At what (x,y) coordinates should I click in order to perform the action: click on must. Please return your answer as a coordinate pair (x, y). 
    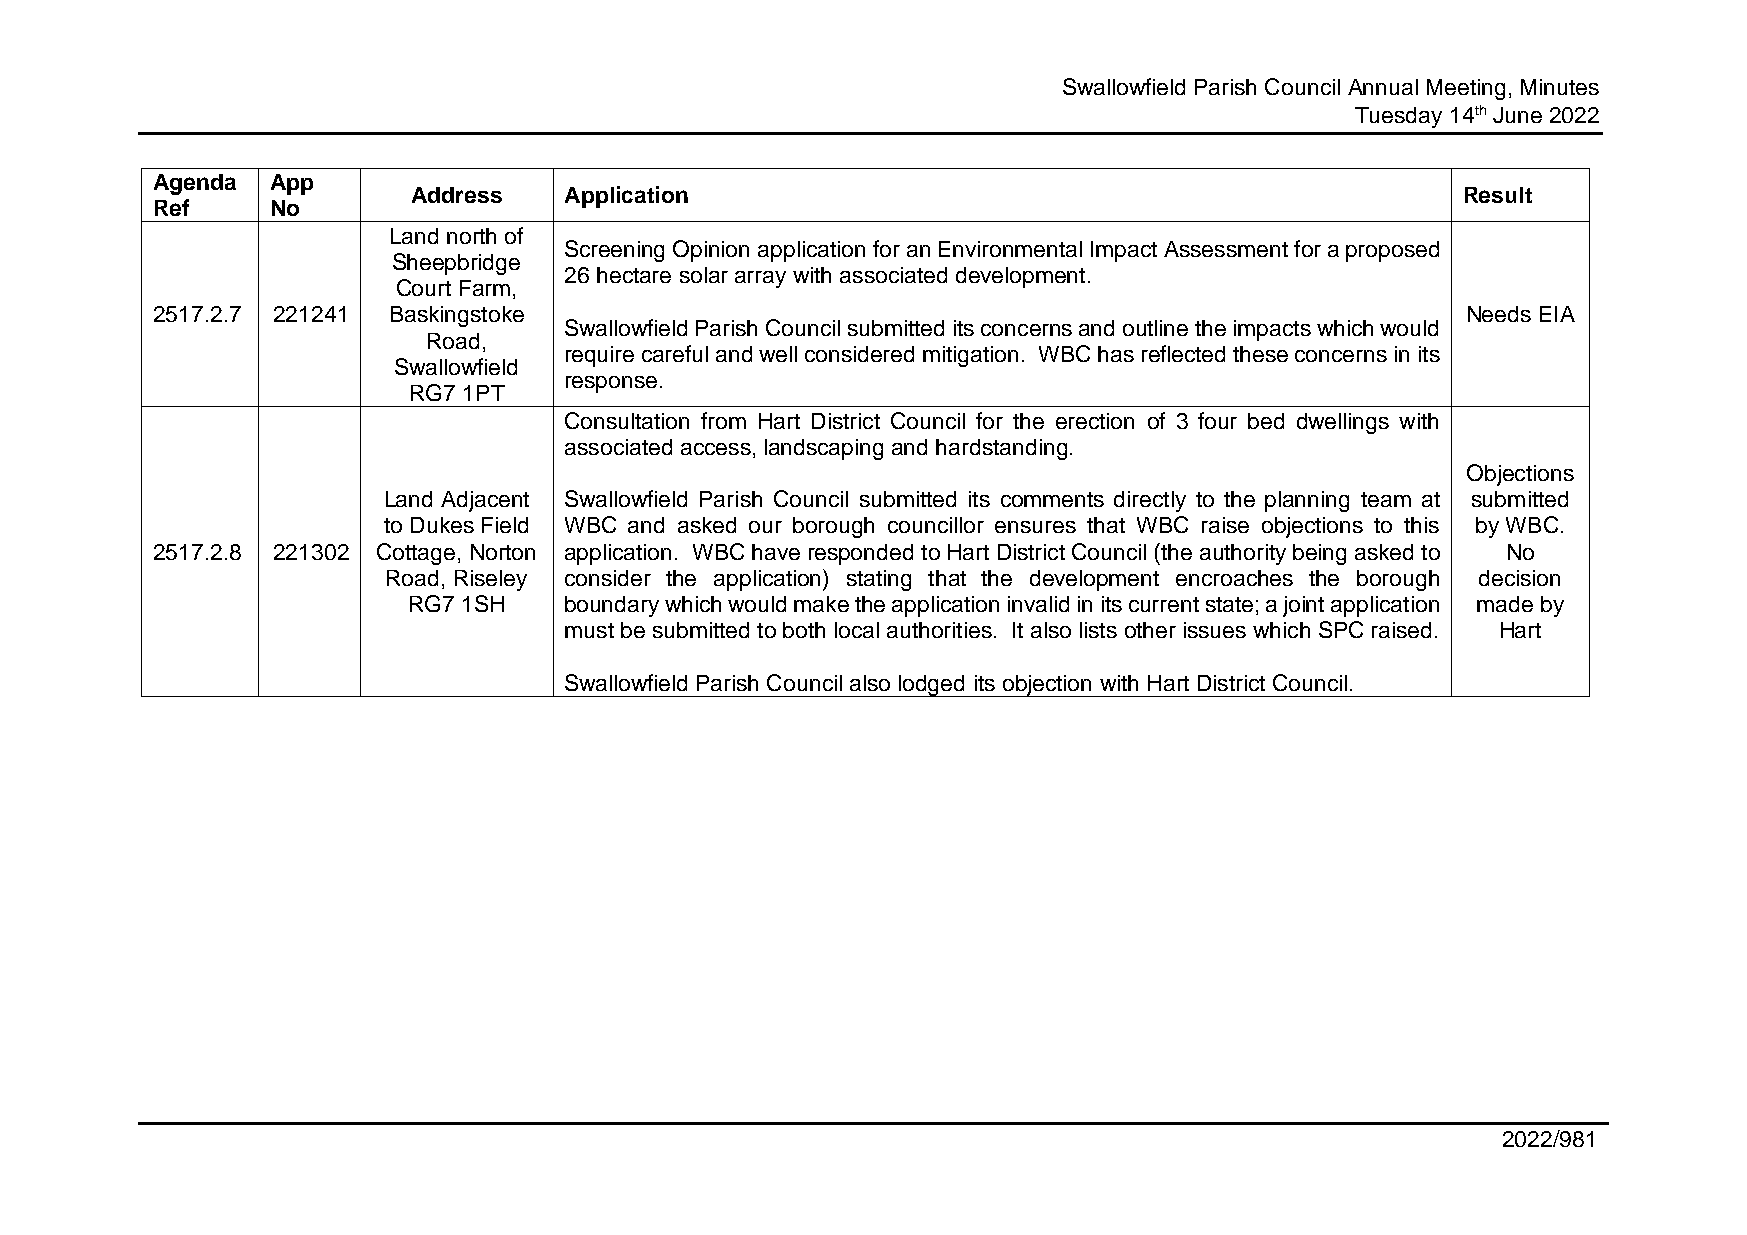
    Looking at the image, I should click on (589, 630).
